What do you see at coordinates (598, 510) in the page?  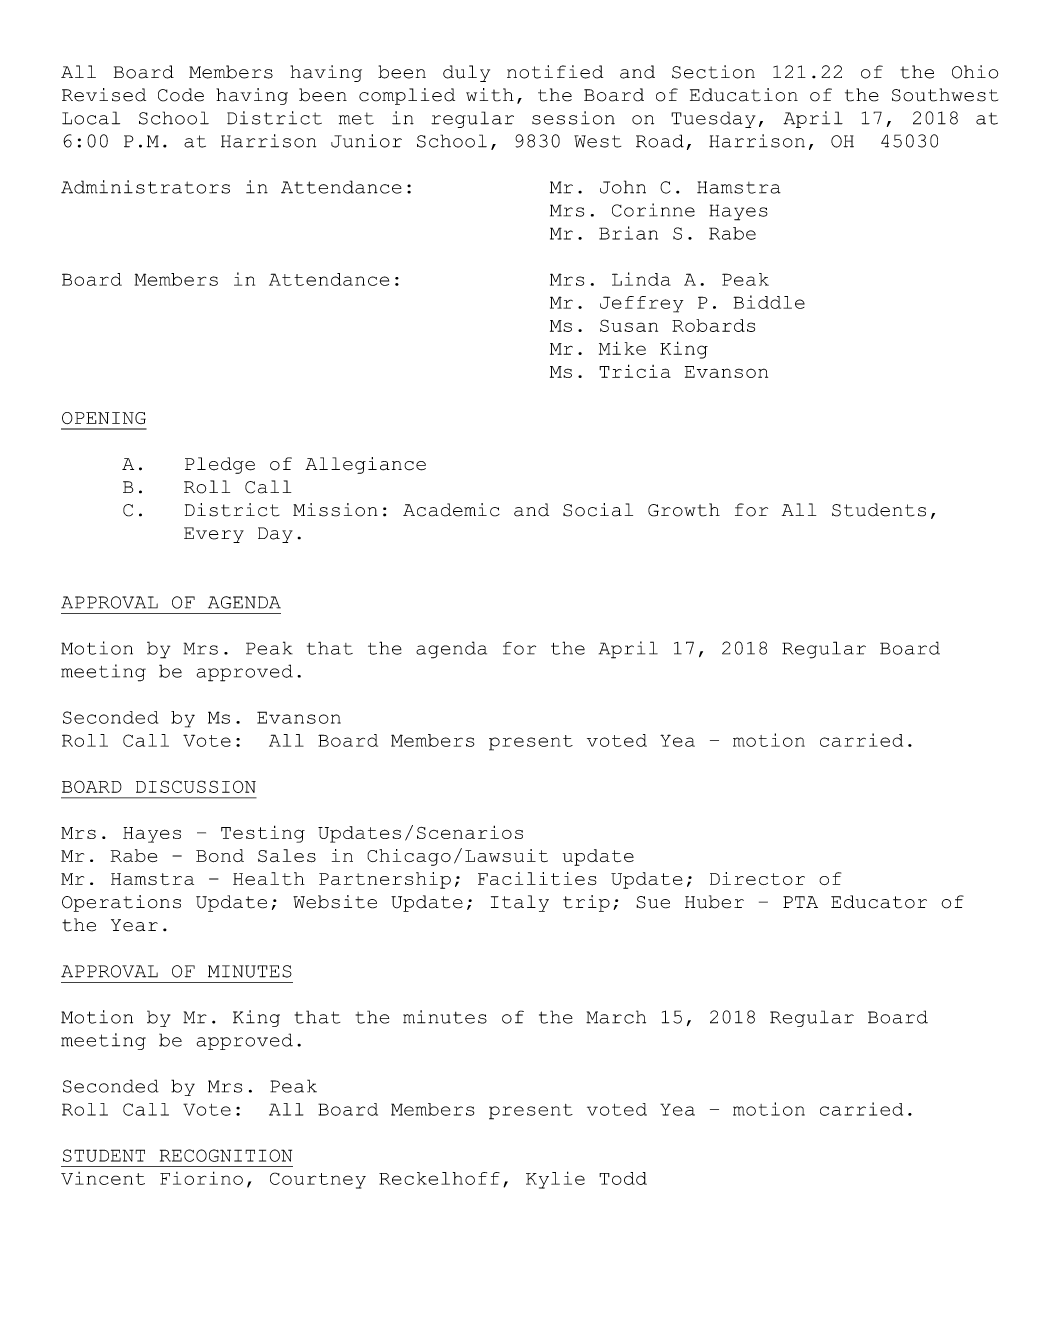 I see `Social` at bounding box center [598, 510].
